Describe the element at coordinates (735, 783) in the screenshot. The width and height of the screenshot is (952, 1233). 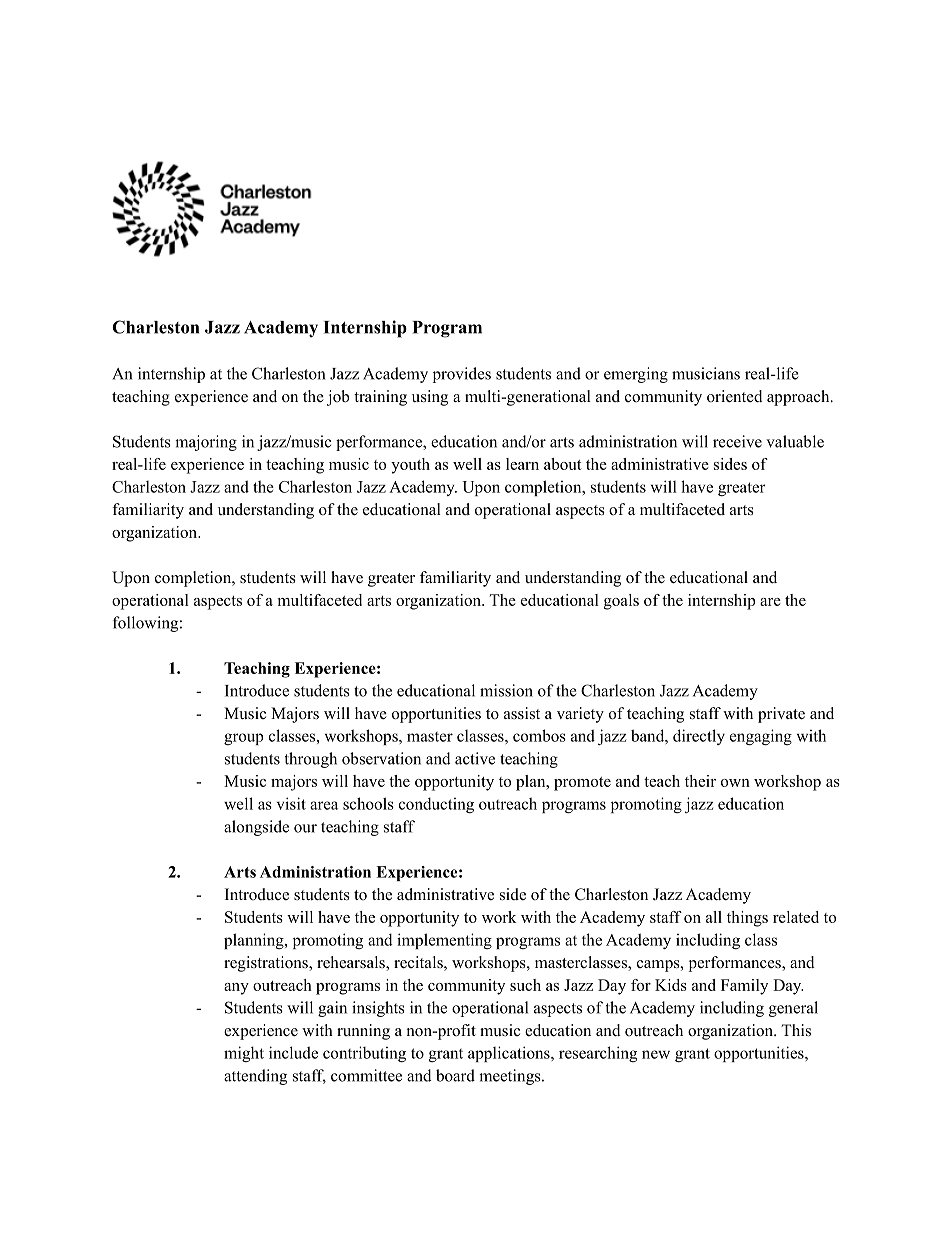
I see `own` at that location.
